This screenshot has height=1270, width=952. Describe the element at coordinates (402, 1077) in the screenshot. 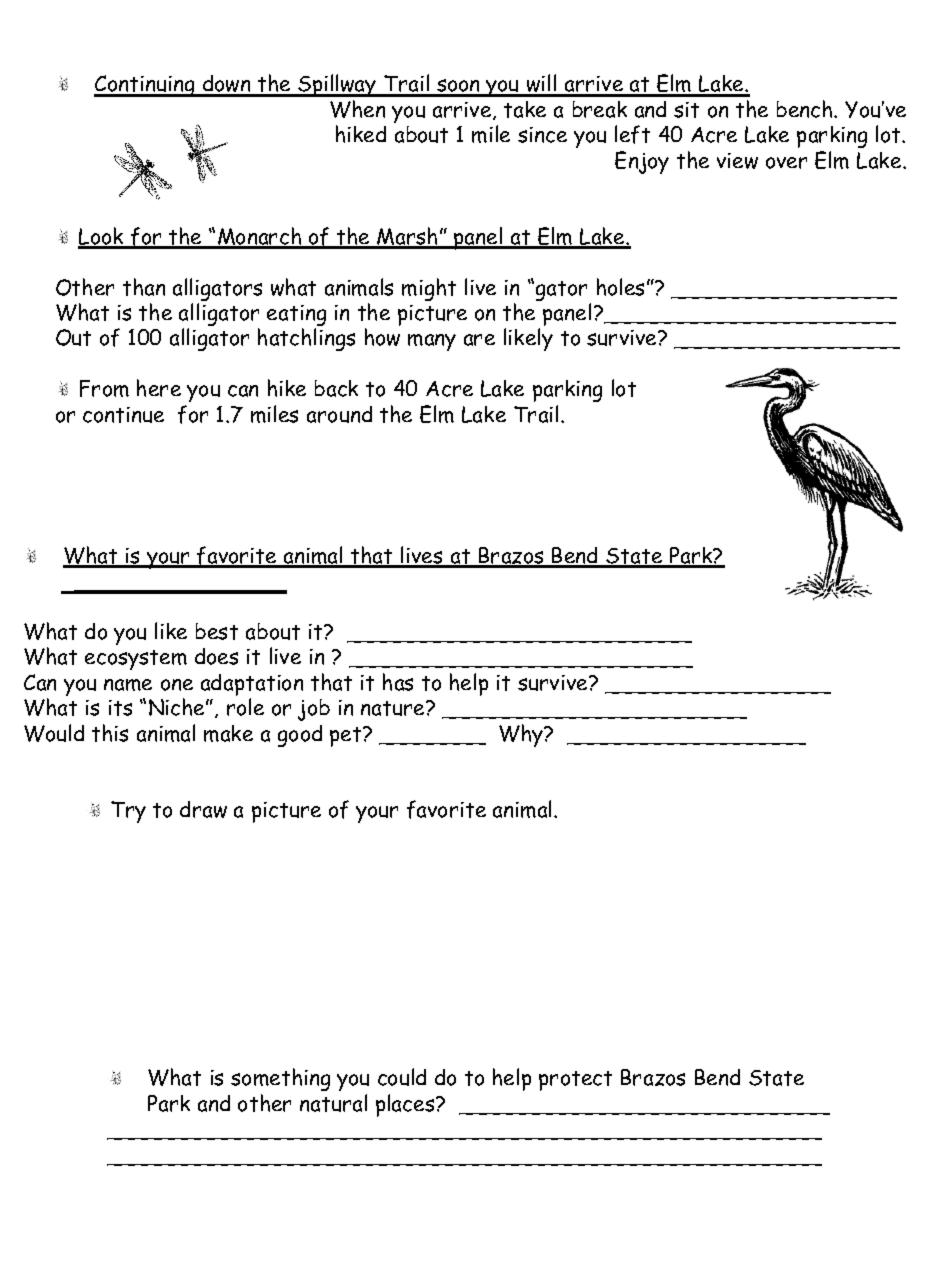

I see `could` at that location.
